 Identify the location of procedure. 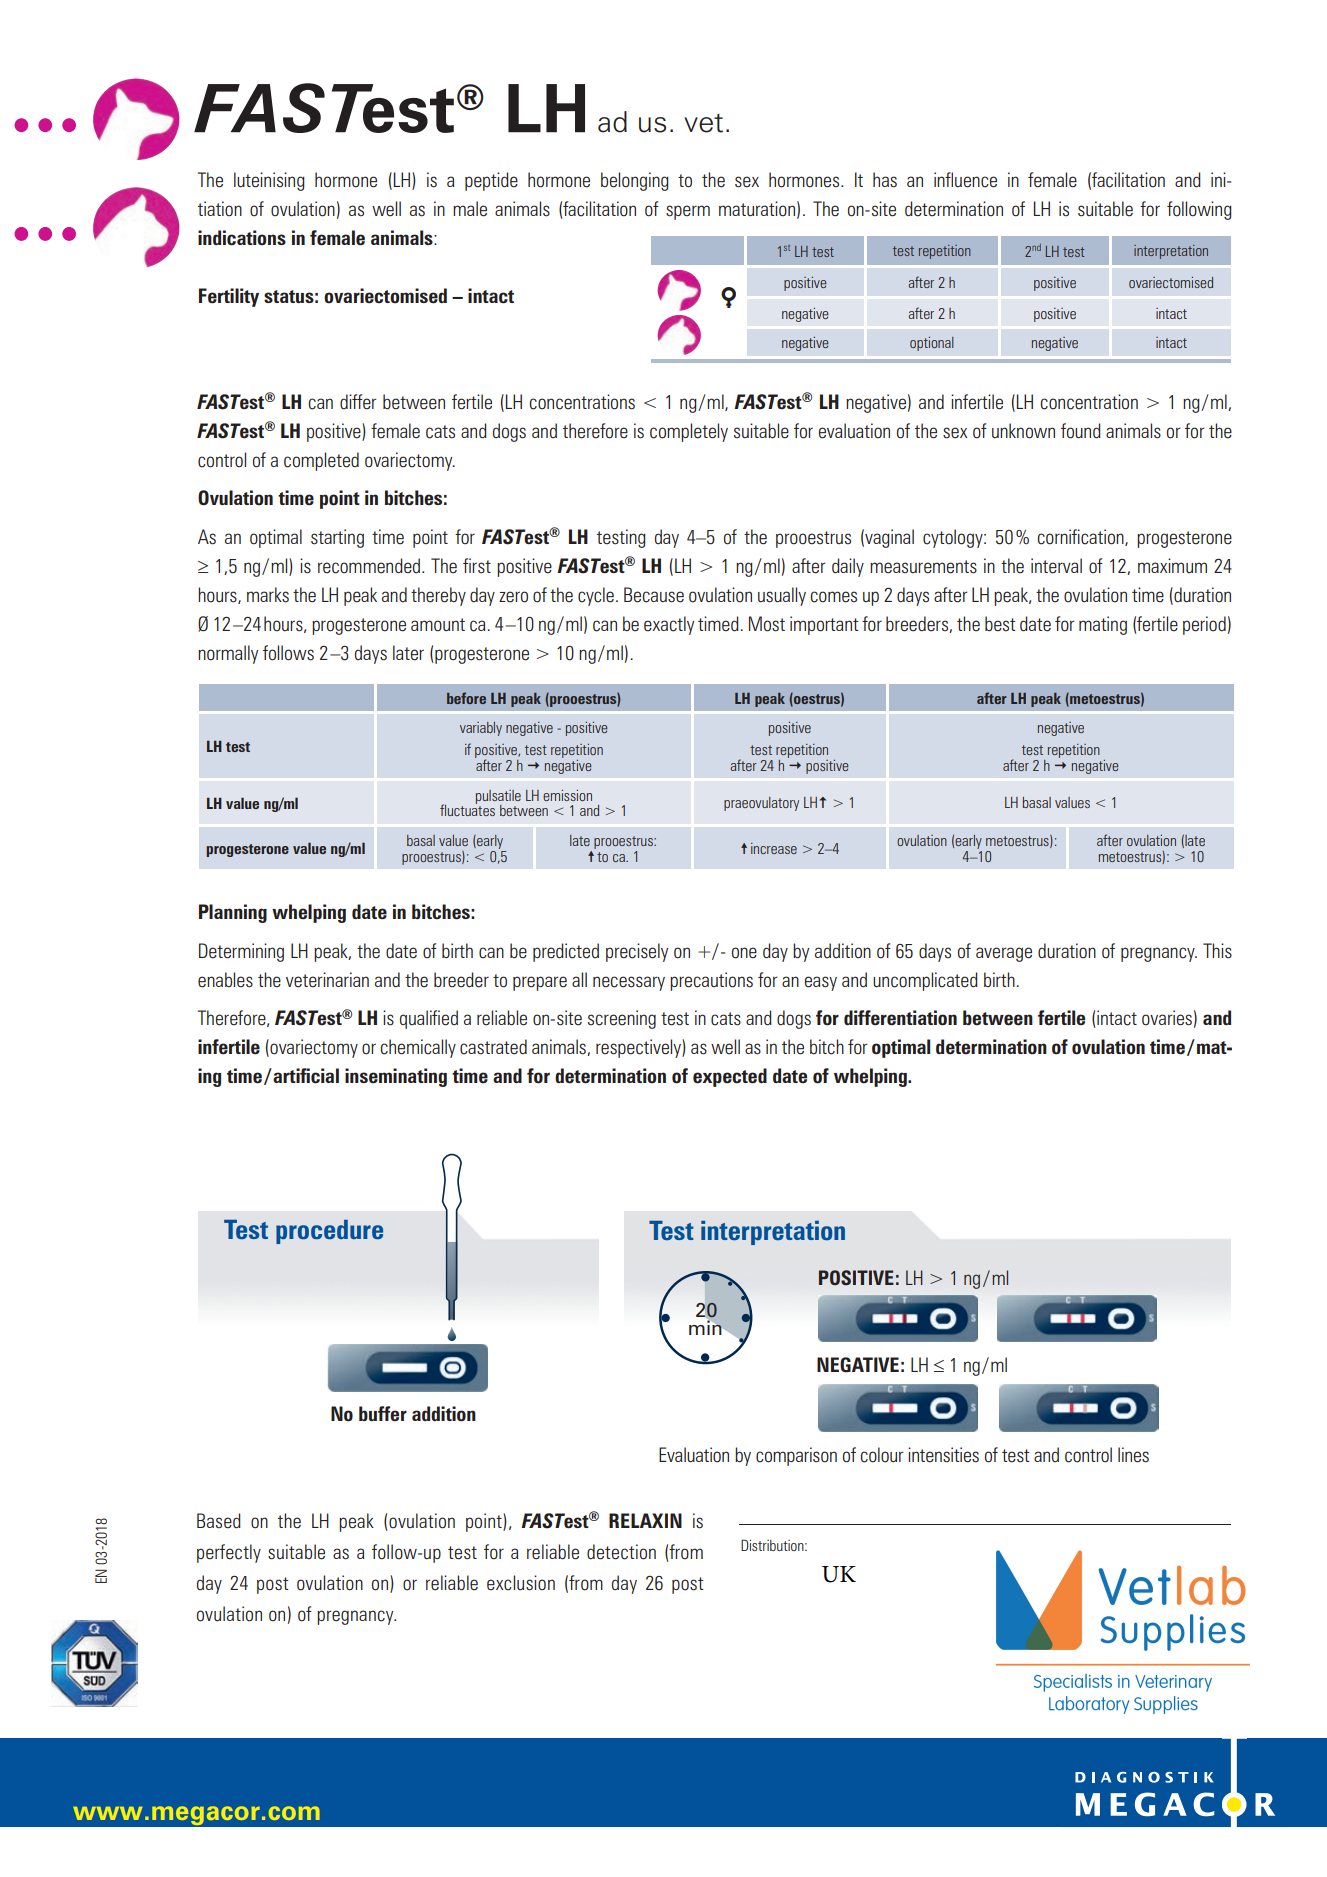
(329, 1232).
